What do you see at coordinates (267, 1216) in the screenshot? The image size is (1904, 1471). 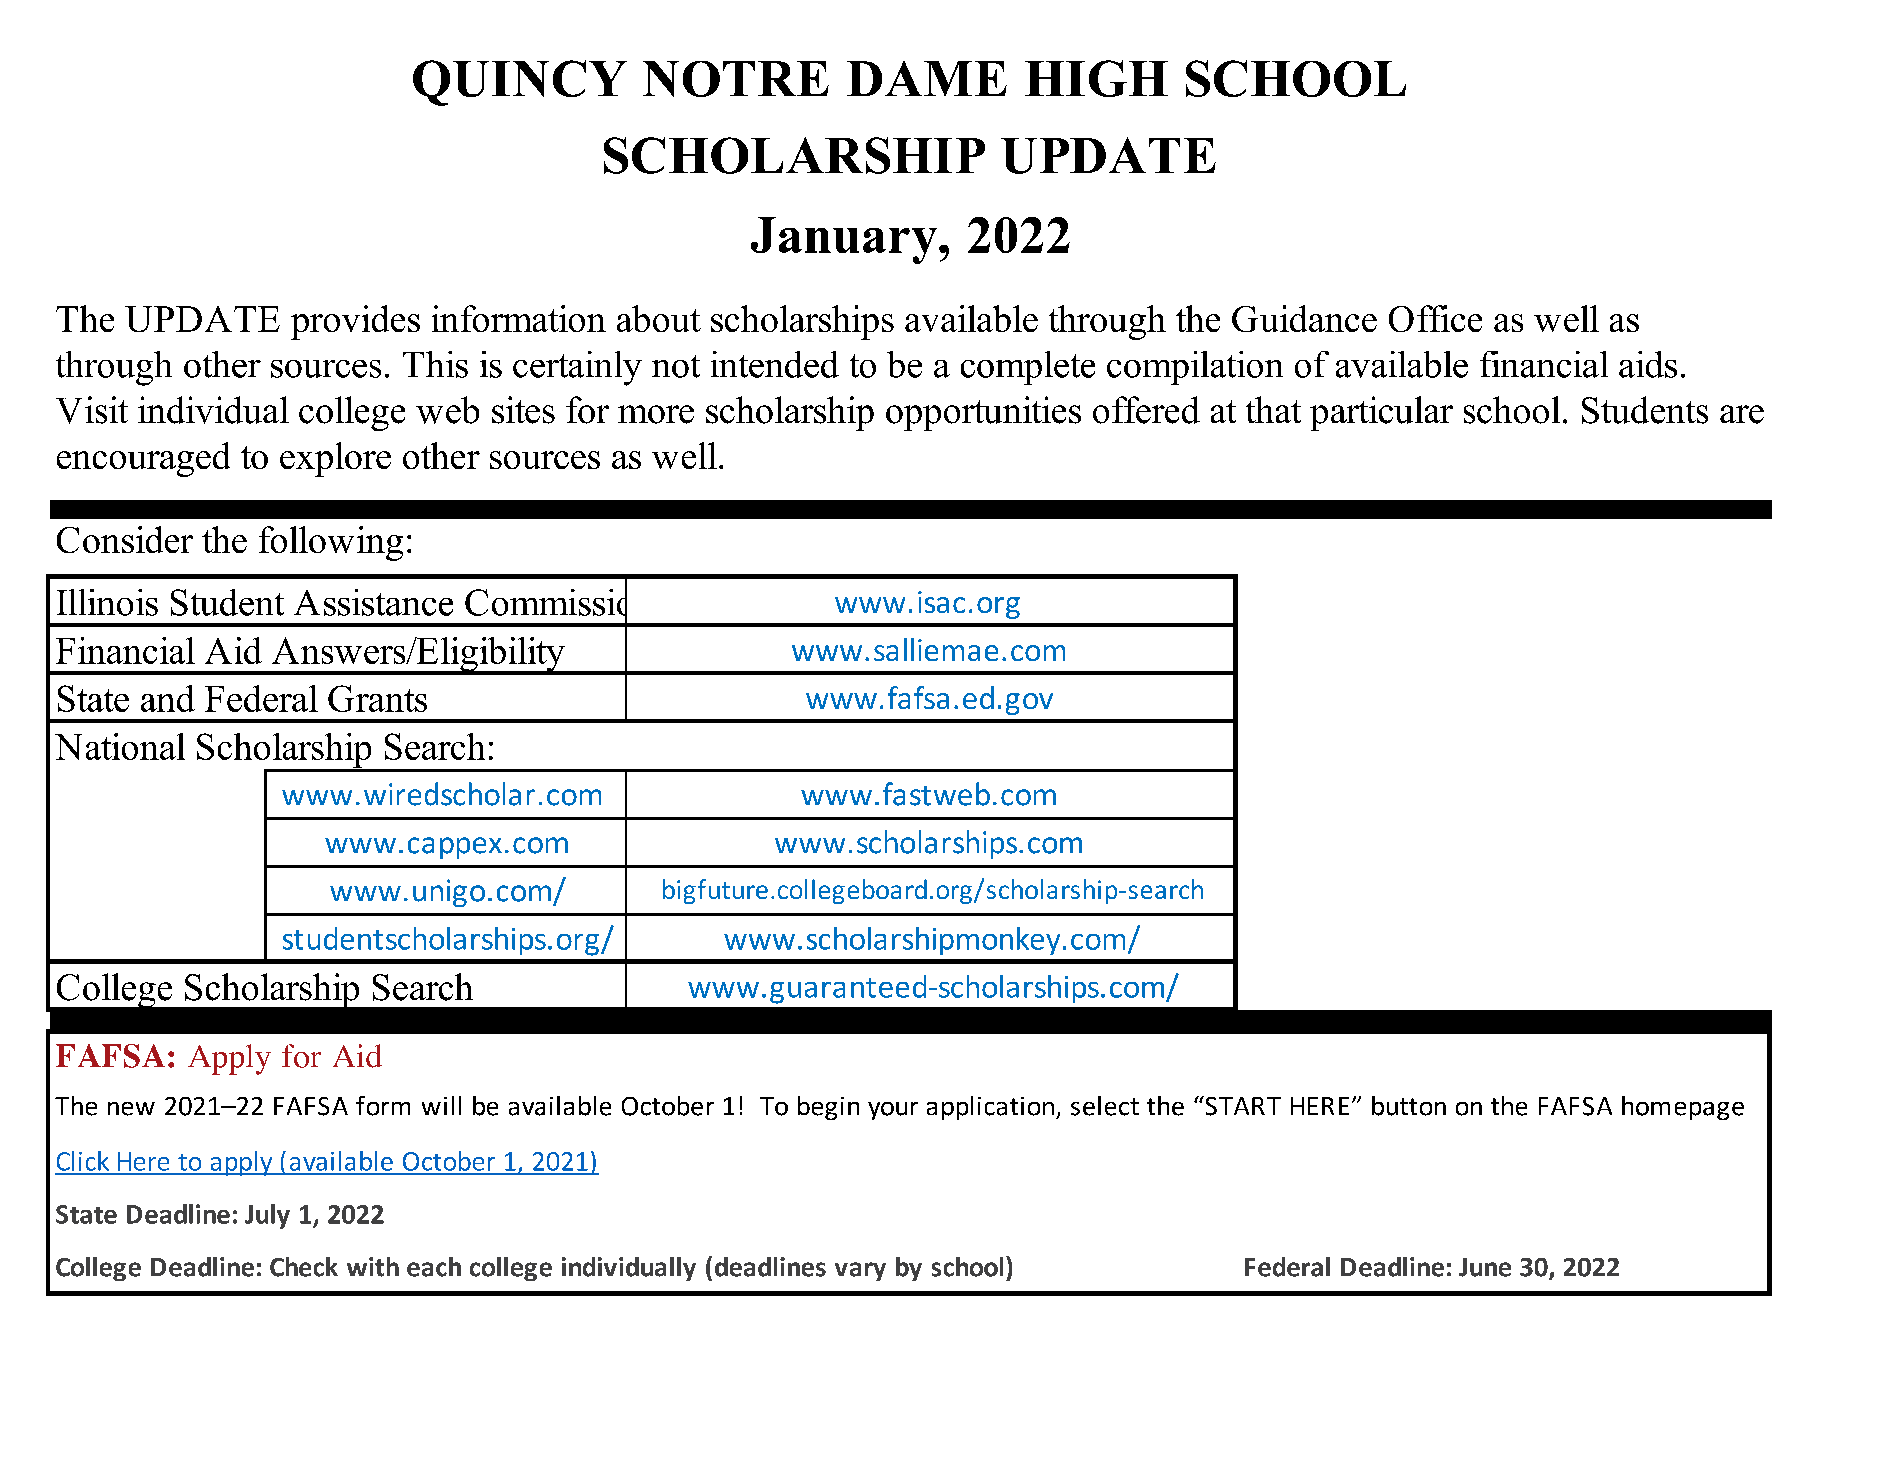 I see `July` at bounding box center [267, 1216].
